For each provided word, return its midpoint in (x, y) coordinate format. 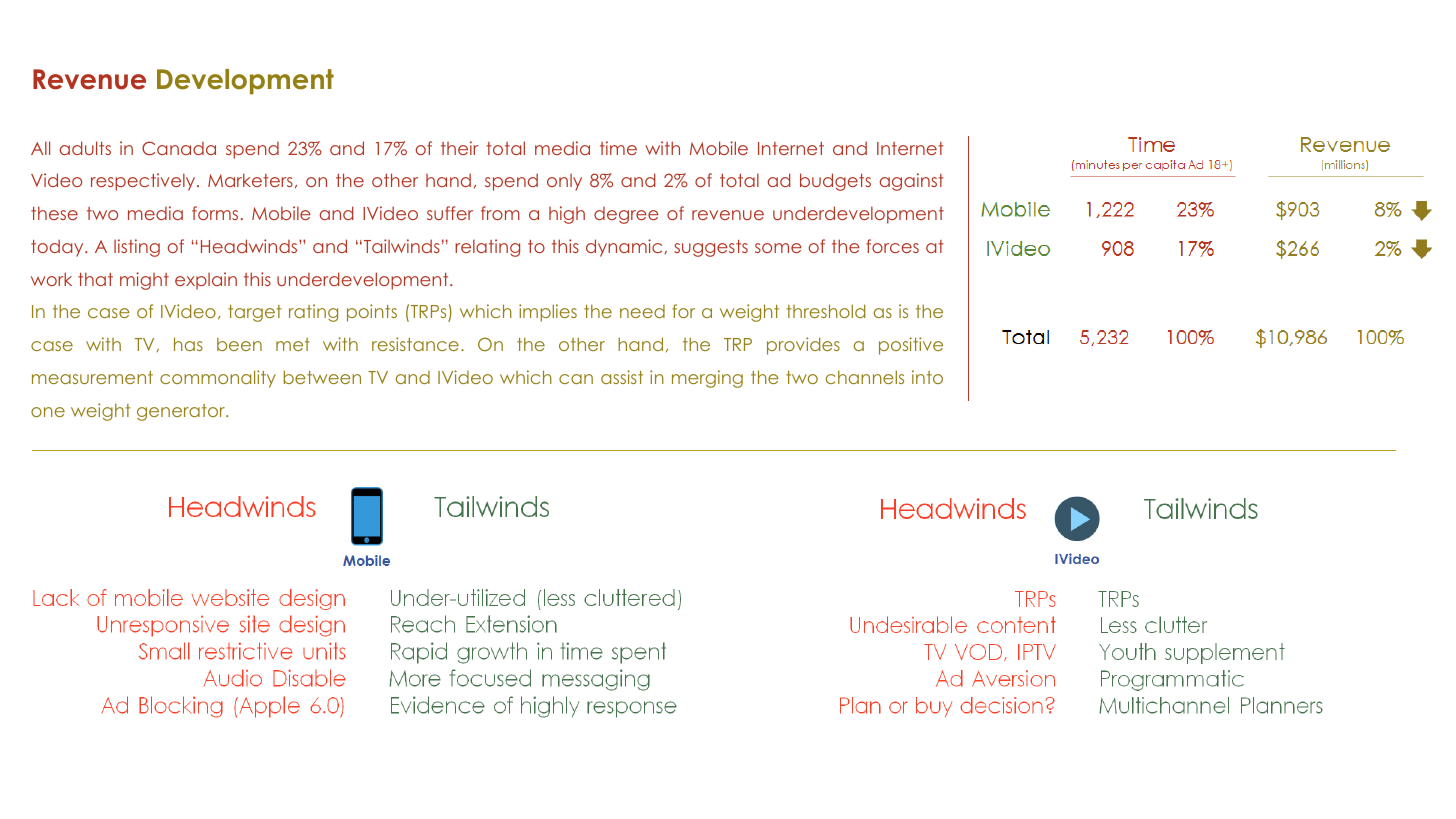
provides (803, 346)
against (912, 182)
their (459, 148)
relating (487, 248)
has (188, 344)
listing (137, 248)
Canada (179, 148)
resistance (415, 344)
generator (182, 412)
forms (215, 213)
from (500, 213)
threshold (825, 311)
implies (548, 313)
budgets (835, 182)
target (254, 313)
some (778, 248)
